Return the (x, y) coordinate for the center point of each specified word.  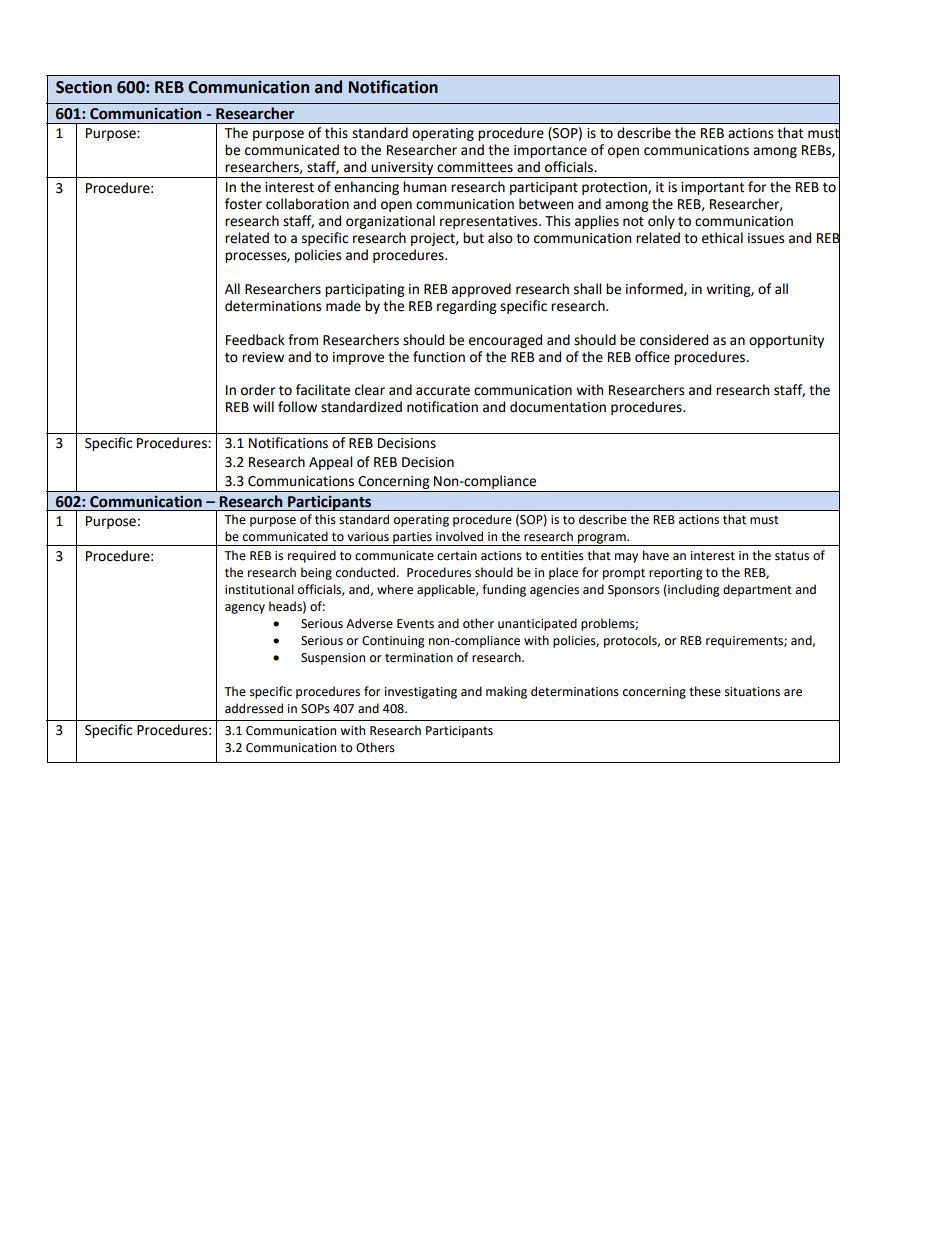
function (439, 357)
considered (674, 340)
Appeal (331, 463)
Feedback (255, 340)
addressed (254, 708)
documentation (558, 407)
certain (457, 556)
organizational (390, 222)
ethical (722, 238)
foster (243, 204)
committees (475, 167)
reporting (676, 574)
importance (550, 151)
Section (84, 87)
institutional (259, 589)
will (263, 406)
